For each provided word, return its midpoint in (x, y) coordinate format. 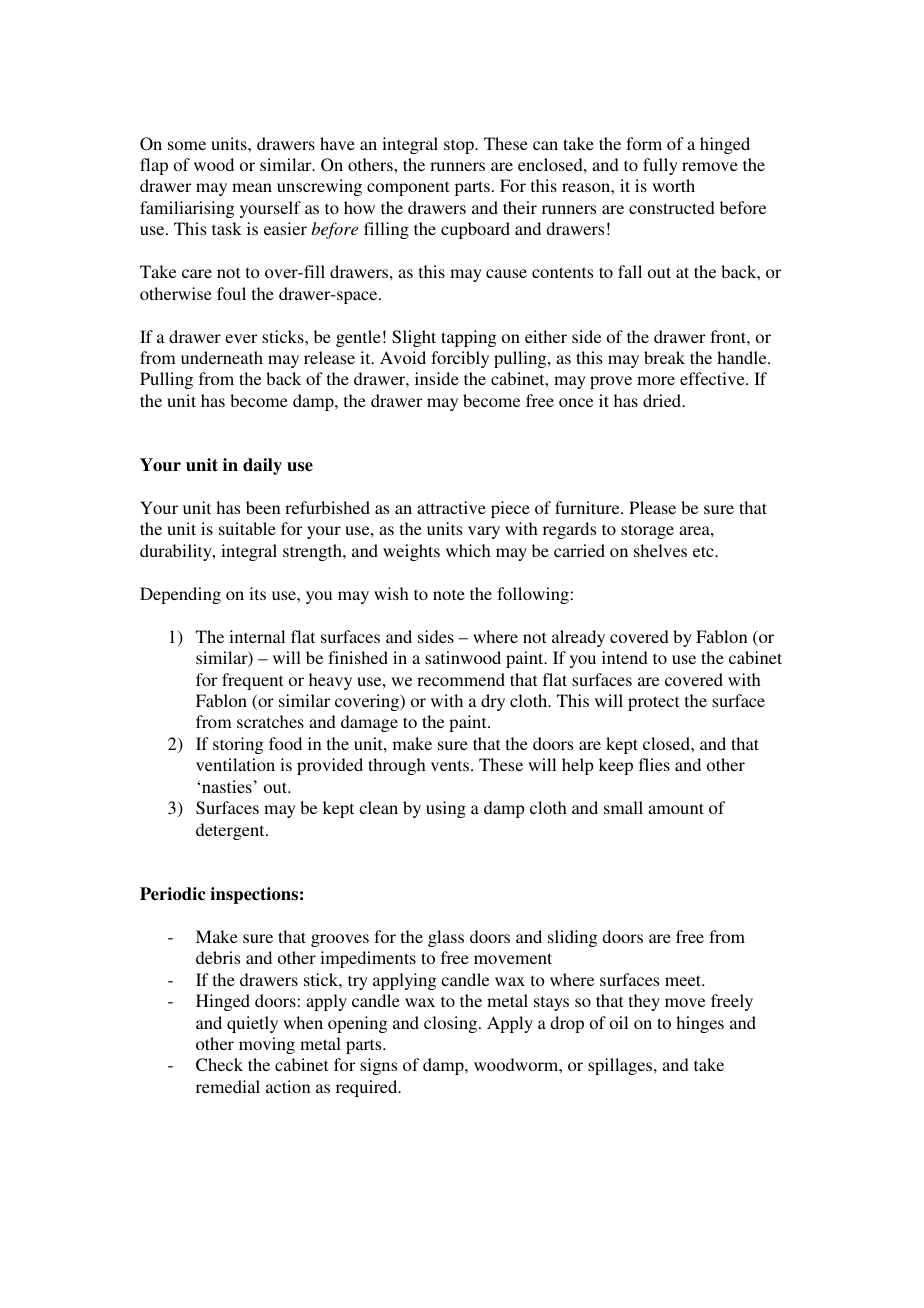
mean (252, 187)
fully (660, 166)
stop (460, 146)
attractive (451, 507)
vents (450, 765)
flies (654, 764)
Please (652, 507)
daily (262, 466)
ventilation (235, 764)
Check (219, 1065)
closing (452, 1024)
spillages (620, 1066)
